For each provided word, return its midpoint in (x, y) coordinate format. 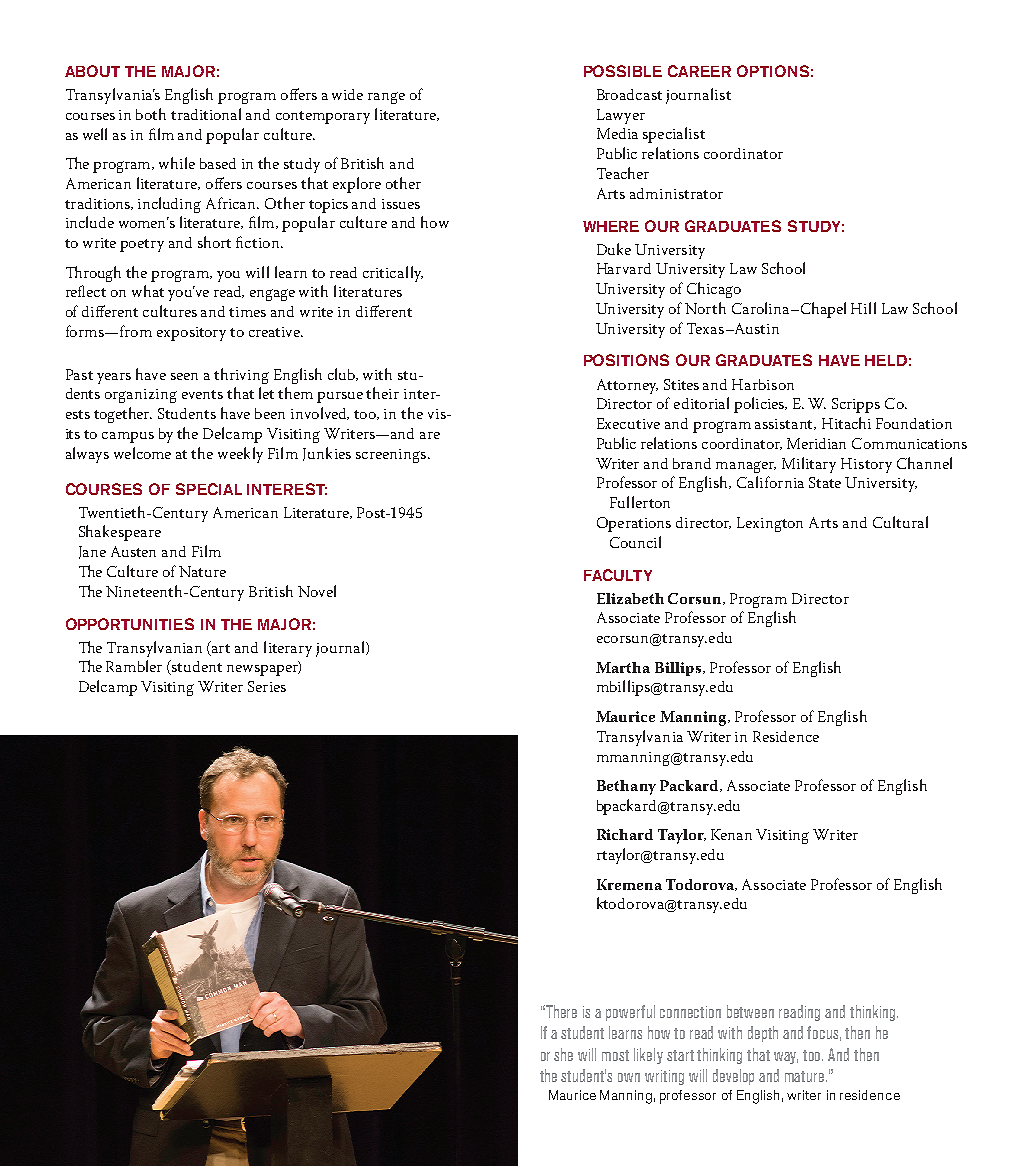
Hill (863, 308)
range (386, 98)
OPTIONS (773, 71)
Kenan (731, 834)
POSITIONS (626, 360)
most (615, 1055)
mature (806, 1076)
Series (267, 686)
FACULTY (618, 575)
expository (191, 334)
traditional (206, 114)
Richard (625, 834)
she (563, 1054)
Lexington (770, 524)
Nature (202, 571)
